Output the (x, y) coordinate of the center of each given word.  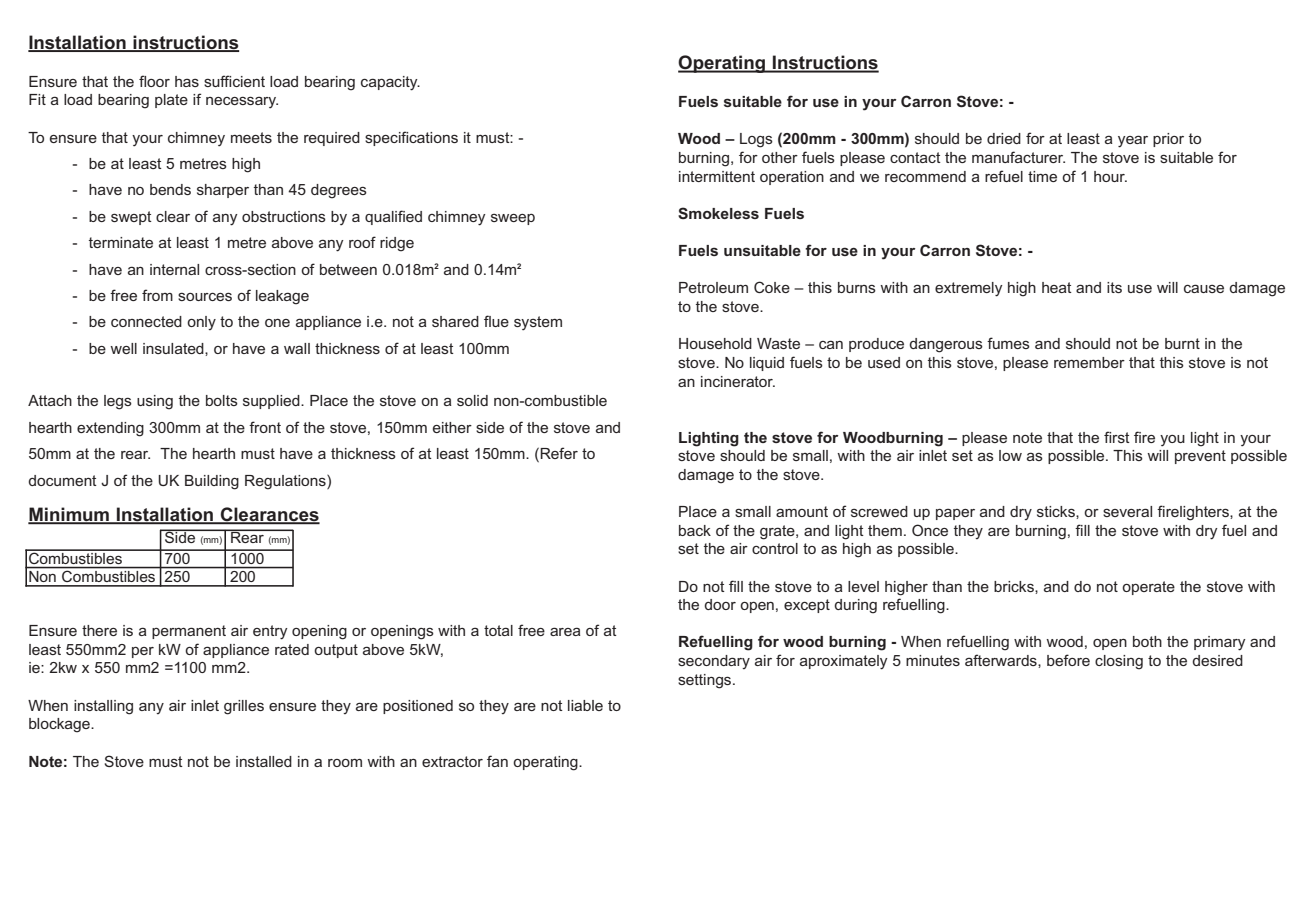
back (695, 530)
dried (1004, 138)
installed (264, 761)
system (538, 323)
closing (1119, 662)
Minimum (69, 515)
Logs (756, 140)
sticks (1057, 512)
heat (1057, 287)
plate (171, 101)
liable (585, 705)
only (201, 323)
